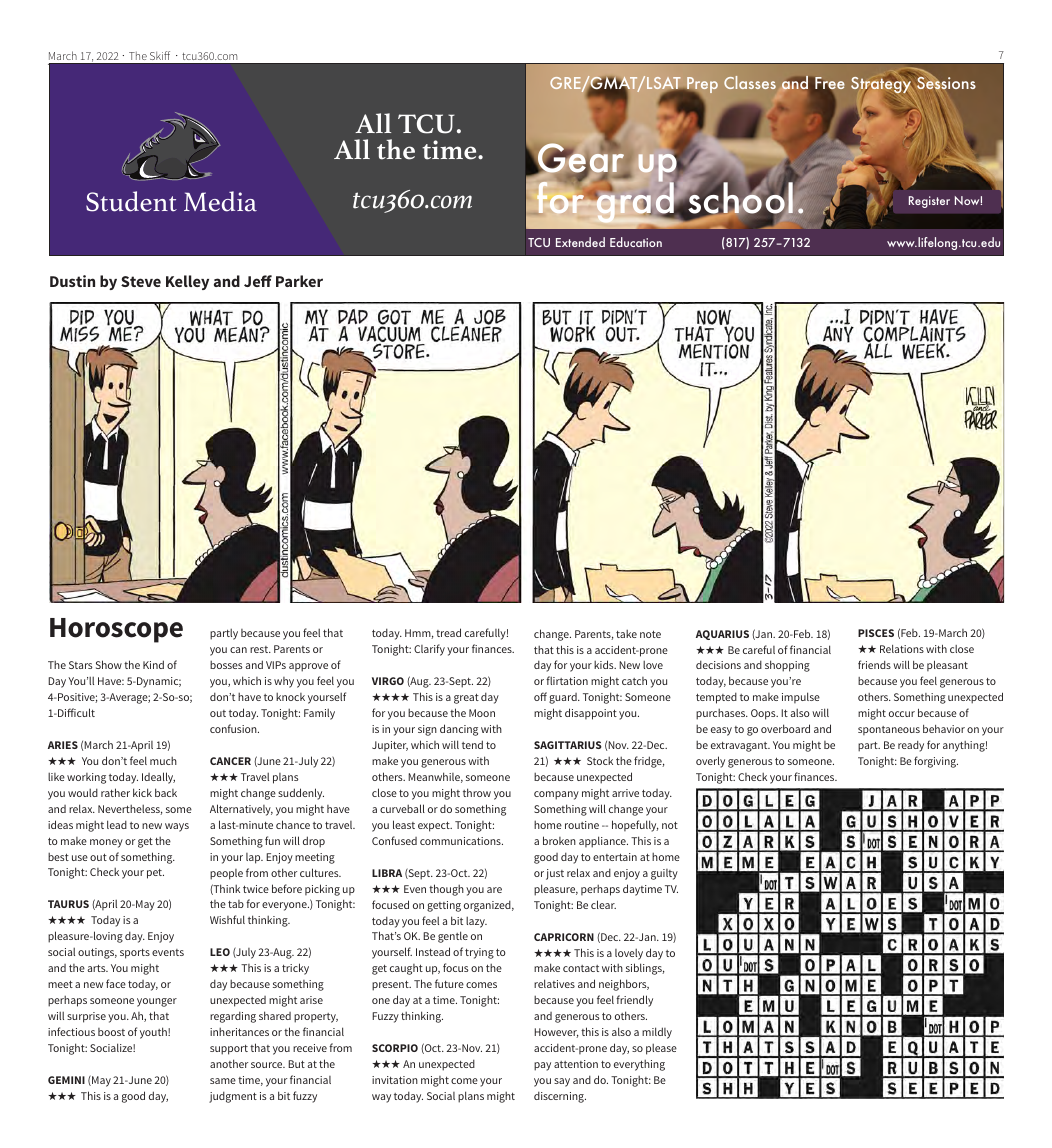 This document has height=1148, width=1052. Describe the element at coordinates (542, 1066) in the document. I see `pay` at that location.
